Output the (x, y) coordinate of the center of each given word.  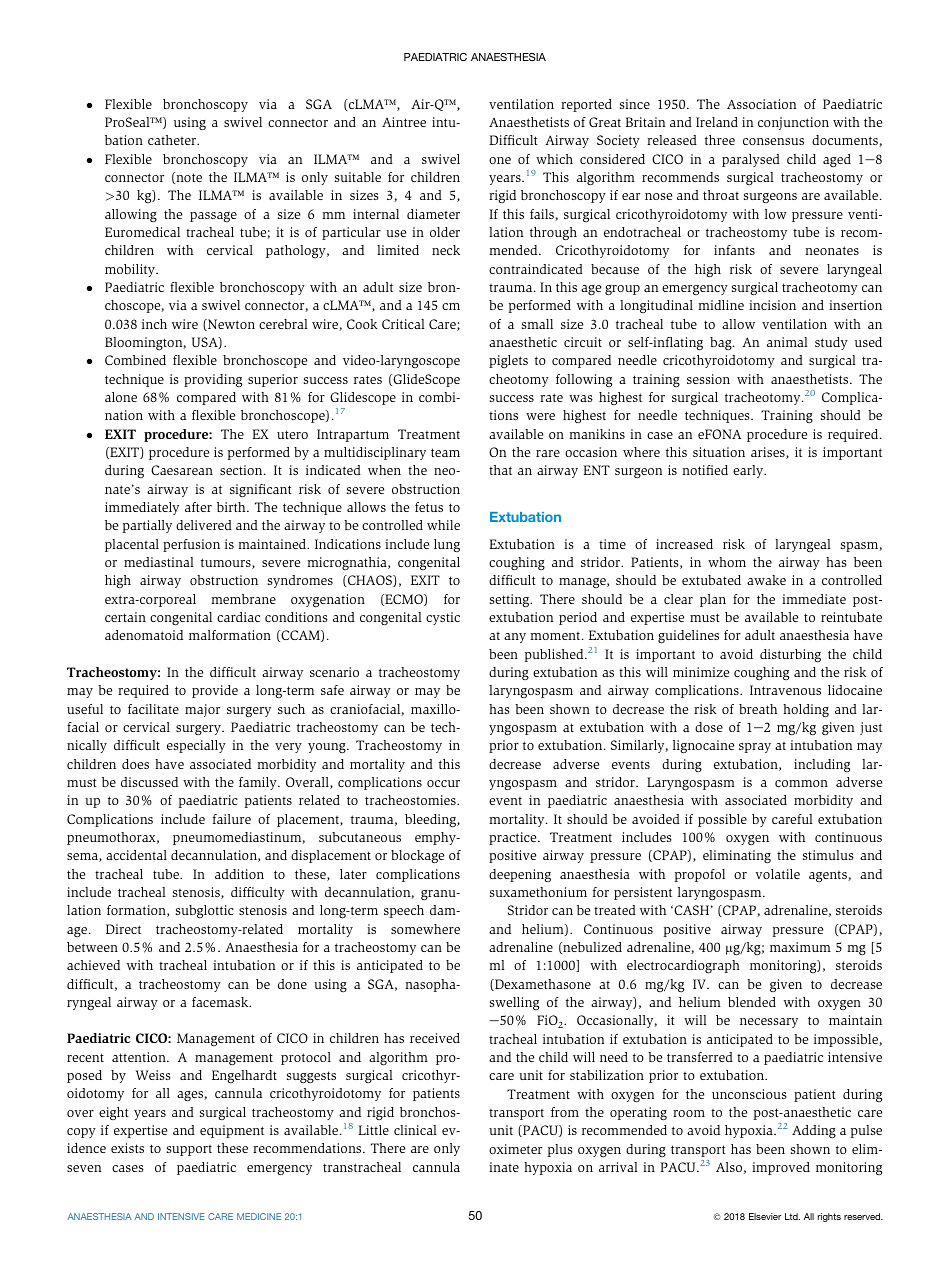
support (189, 1150)
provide (215, 691)
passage (213, 217)
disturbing (790, 655)
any (515, 638)
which (554, 159)
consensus (773, 141)
